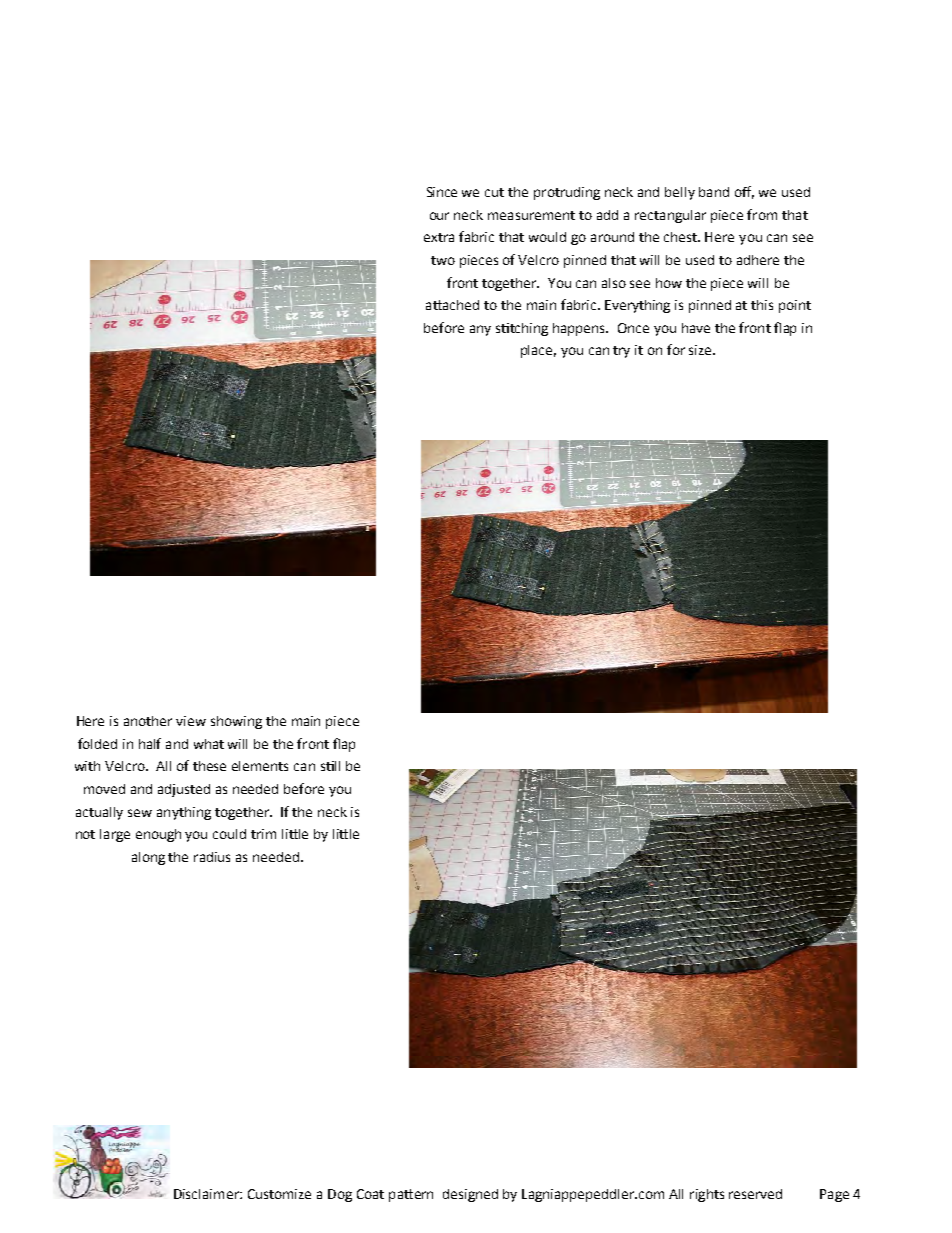 This screenshot has width=952, height=1233. I want to click on extra, so click(439, 237).
